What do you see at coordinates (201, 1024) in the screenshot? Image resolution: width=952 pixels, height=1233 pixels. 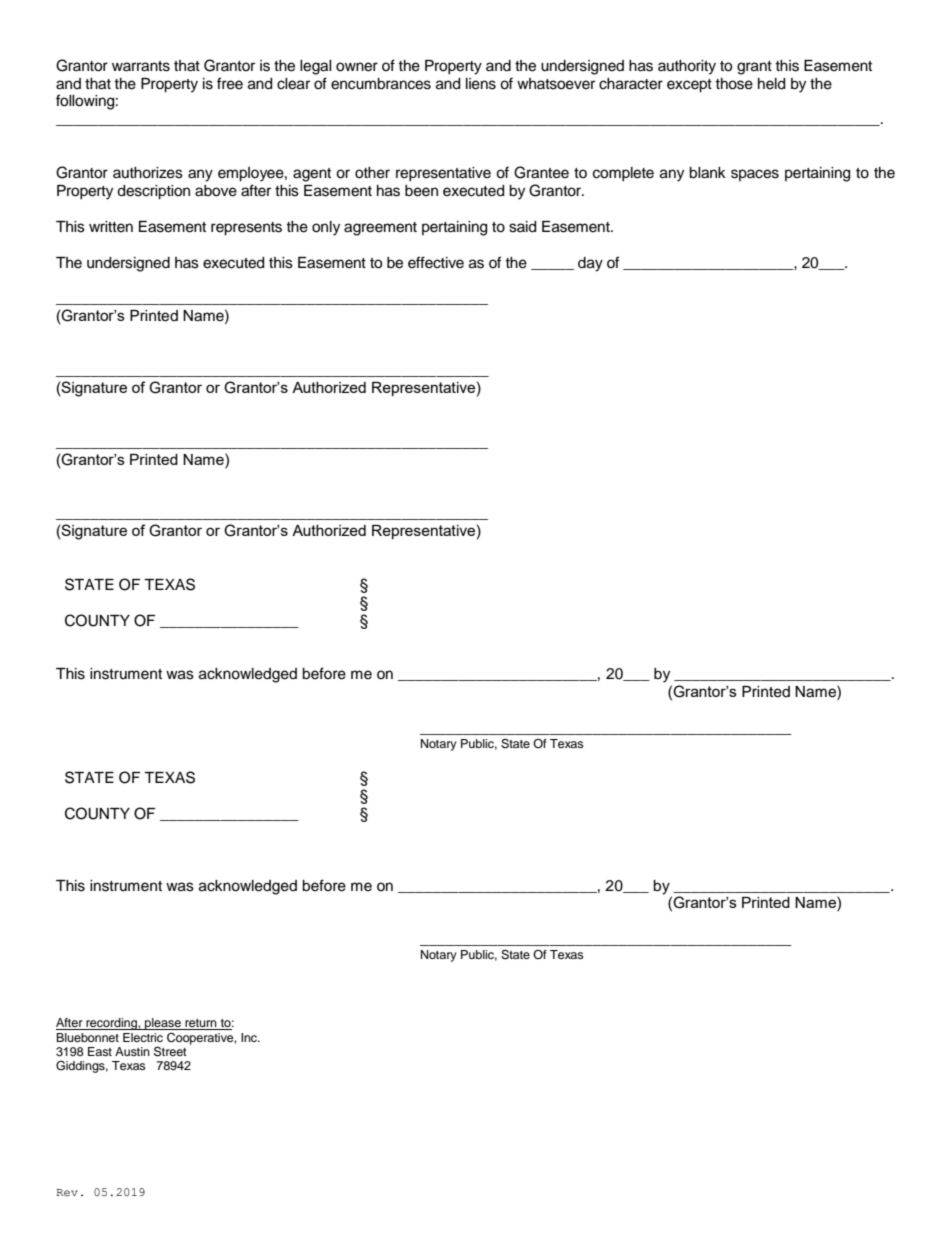 I see `return` at bounding box center [201, 1024].
